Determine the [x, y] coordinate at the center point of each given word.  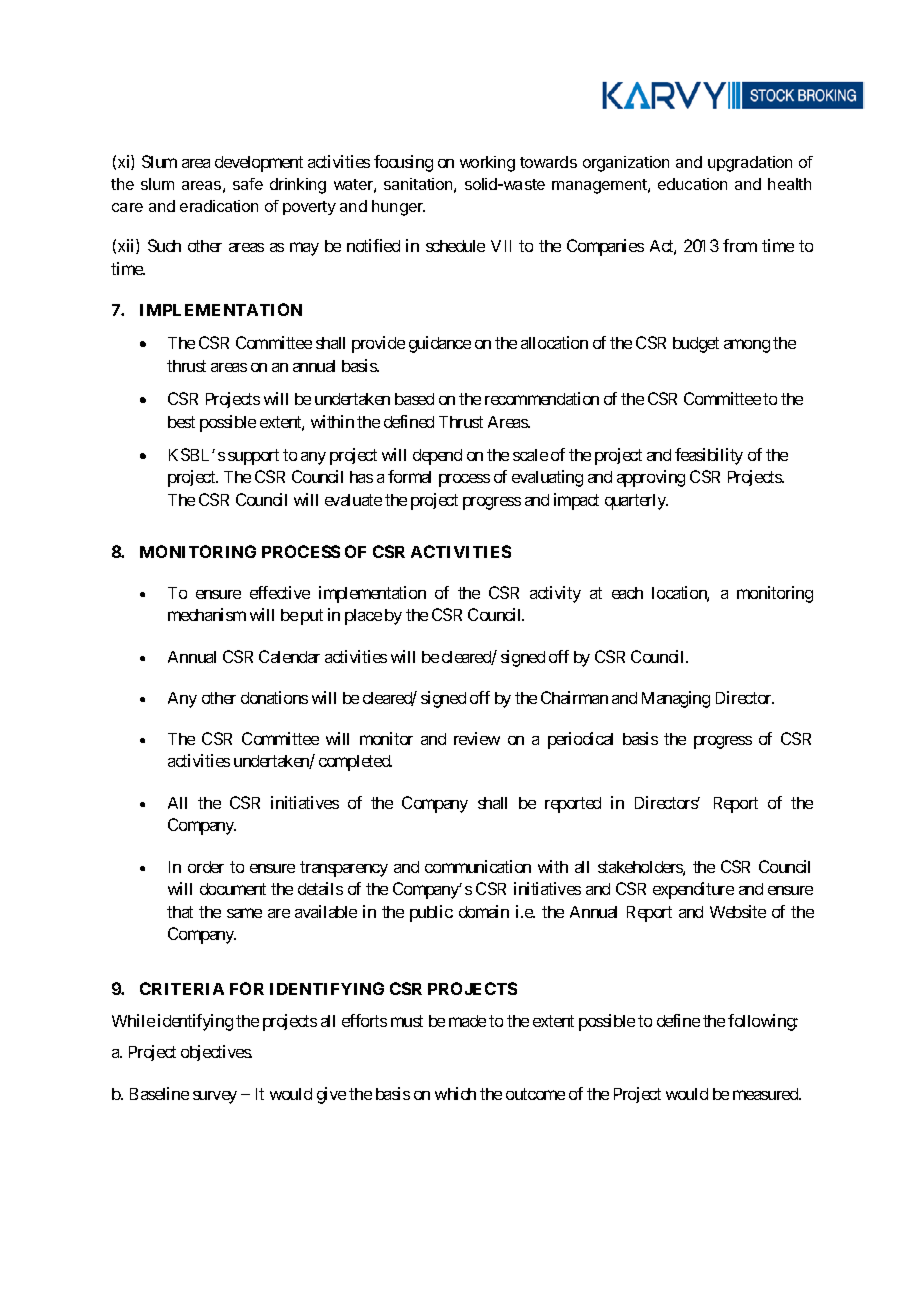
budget [696, 345]
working [487, 164]
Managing [676, 699]
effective [280, 592]
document [233, 889]
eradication [219, 206]
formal [409, 476]
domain [484, 911]
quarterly [636, 502]
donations [274, 697]
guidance [440, 344]
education [692, 184]
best [181, 422]
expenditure [693, 890]
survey [215, 1097]
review [477, 738]
